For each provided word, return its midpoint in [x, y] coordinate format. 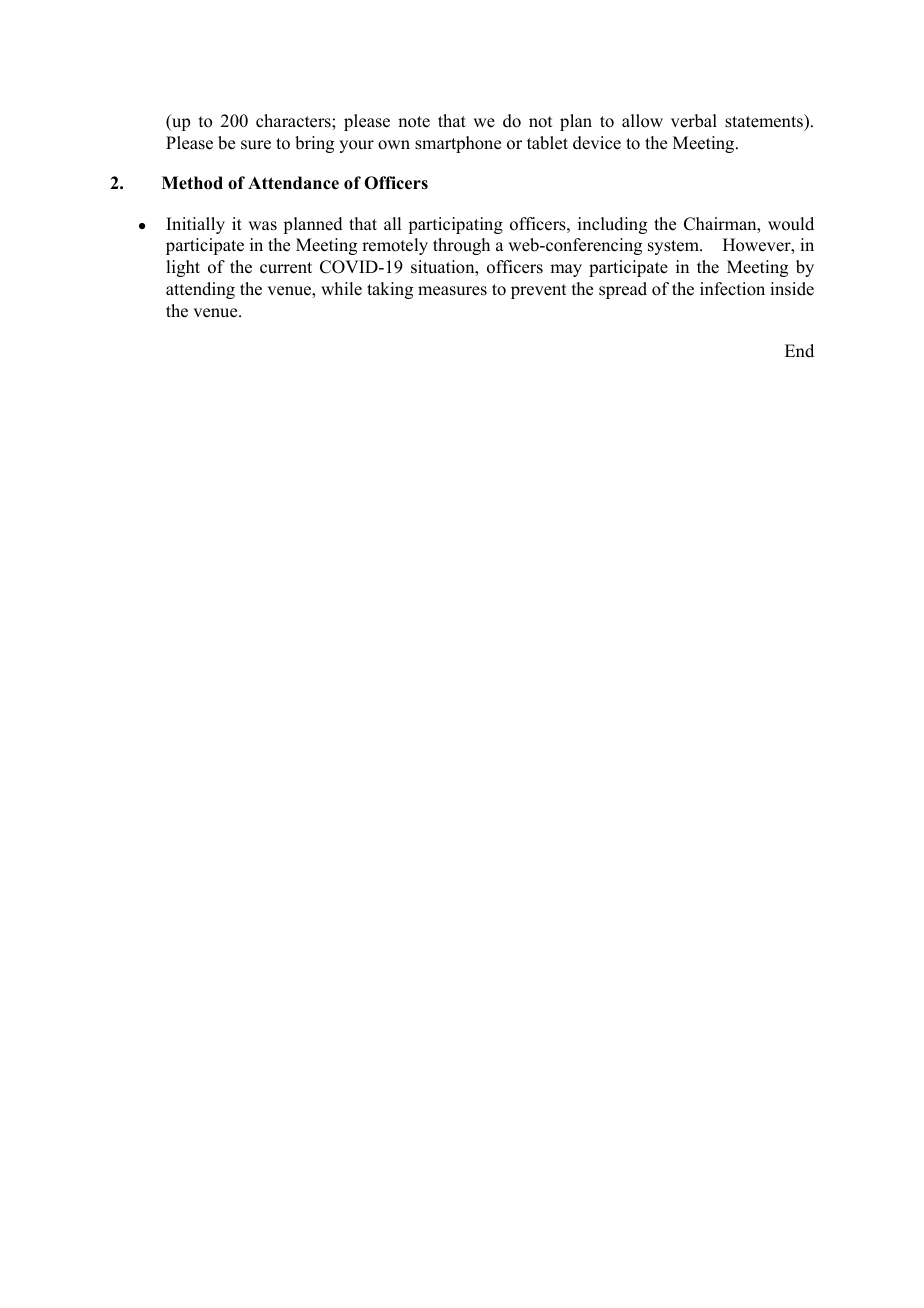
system [674, 247]
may [566, 270]
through [461, 246]
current [286, 268]
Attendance [293, 183]
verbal [694, 121]
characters [294, 121]
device [597, 143]
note [414, 122]
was [262, 226]
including [612, 225]
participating [455, 225]
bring [314, 144]
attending [200, 290]
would [791, 224]
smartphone [458, 144]
